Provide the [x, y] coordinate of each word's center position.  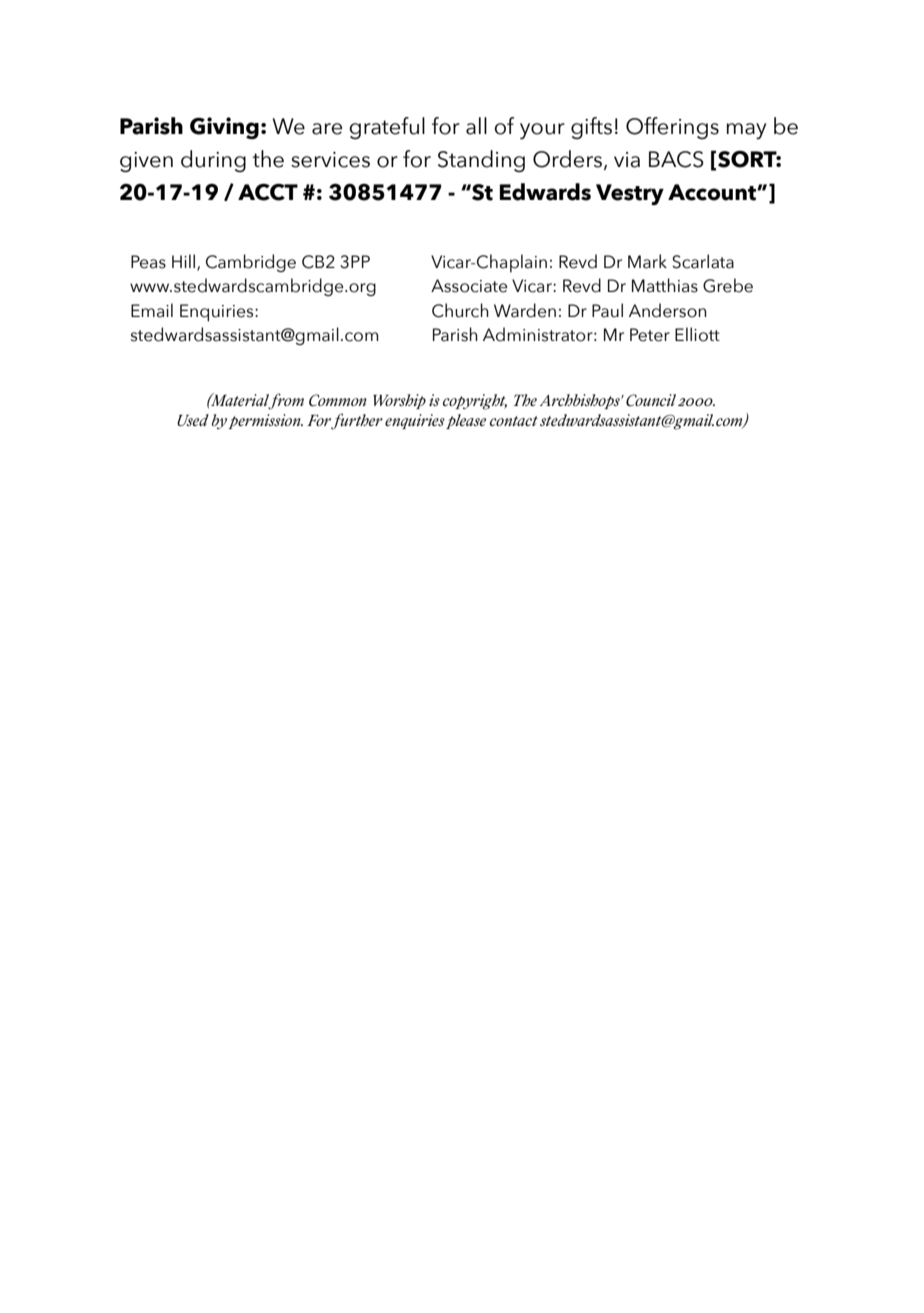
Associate [469, 286]
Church [460, 310]
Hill [185, 262]
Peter [650, 335]
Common [338, 400]
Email [152, 310]
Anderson [668, 310]
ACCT [268, 192]
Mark [647, 261]
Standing [481, 161]
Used [193, 420]
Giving [224, 128]
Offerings [672, 128]
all [476, 126]
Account [713, 192]
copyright [475, 402]
